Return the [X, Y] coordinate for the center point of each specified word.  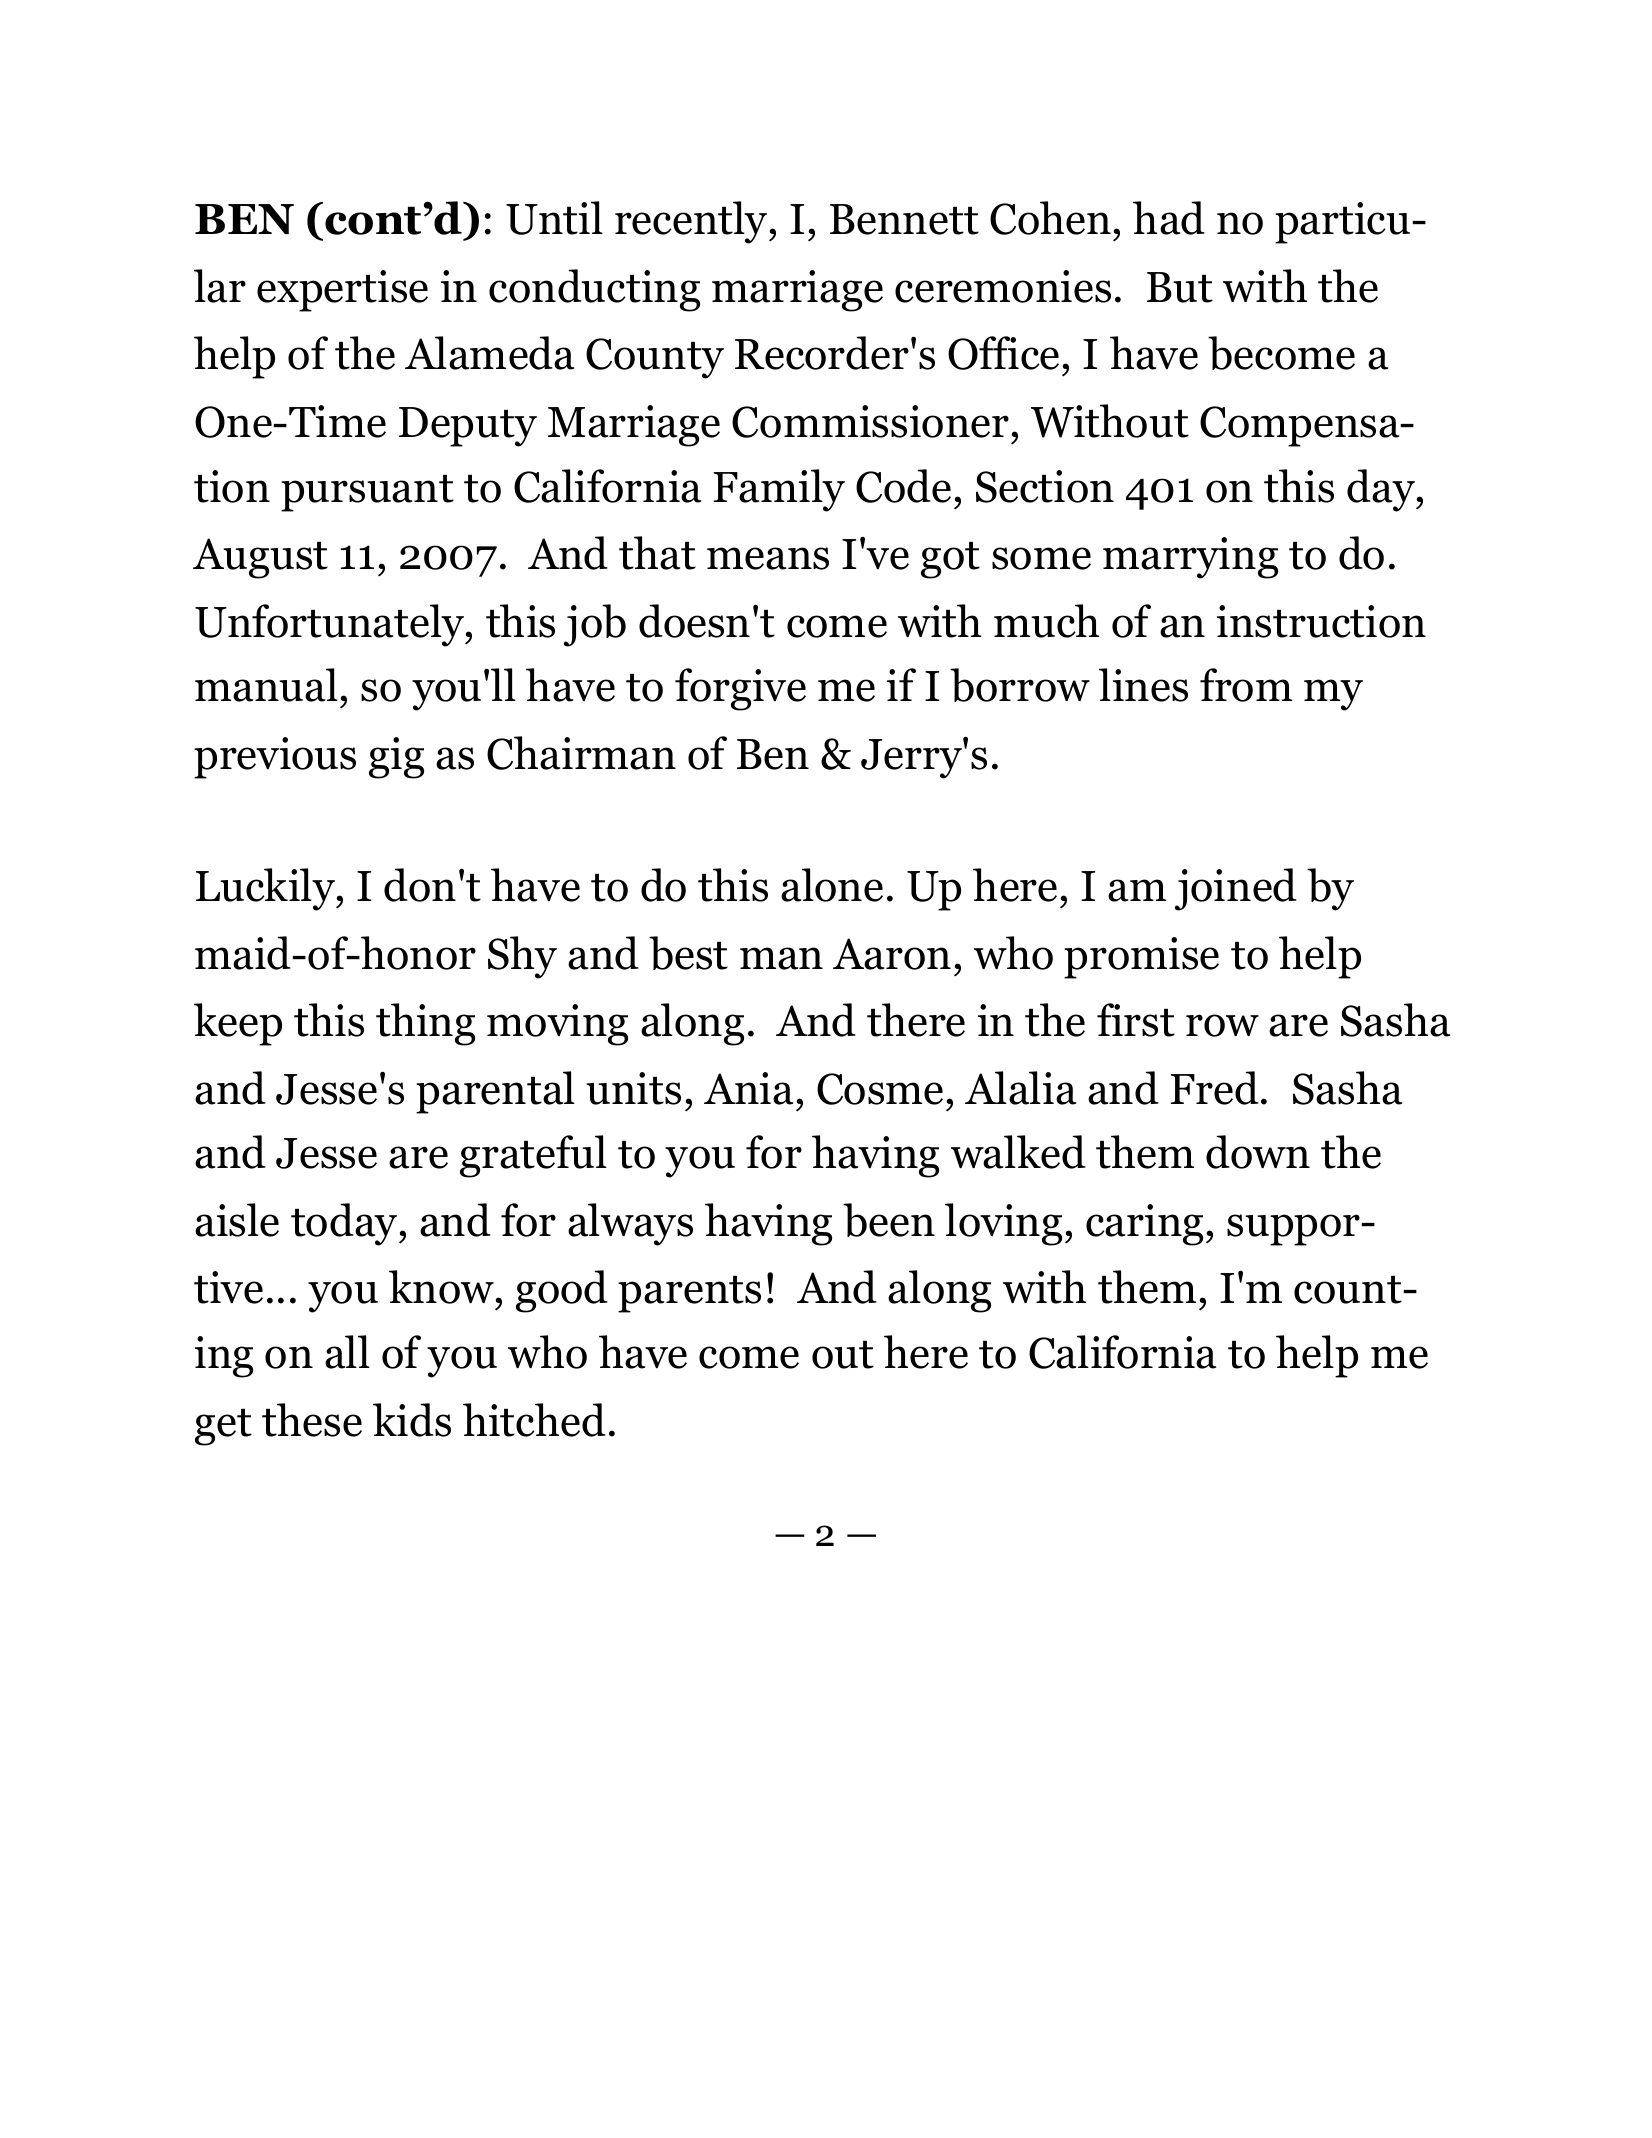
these [312, 1420]
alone [832, 885]
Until [554, 218]
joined [1236, 889]
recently [692, 222]
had [1169, 218]
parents [689, 1294]
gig [396, 758]
